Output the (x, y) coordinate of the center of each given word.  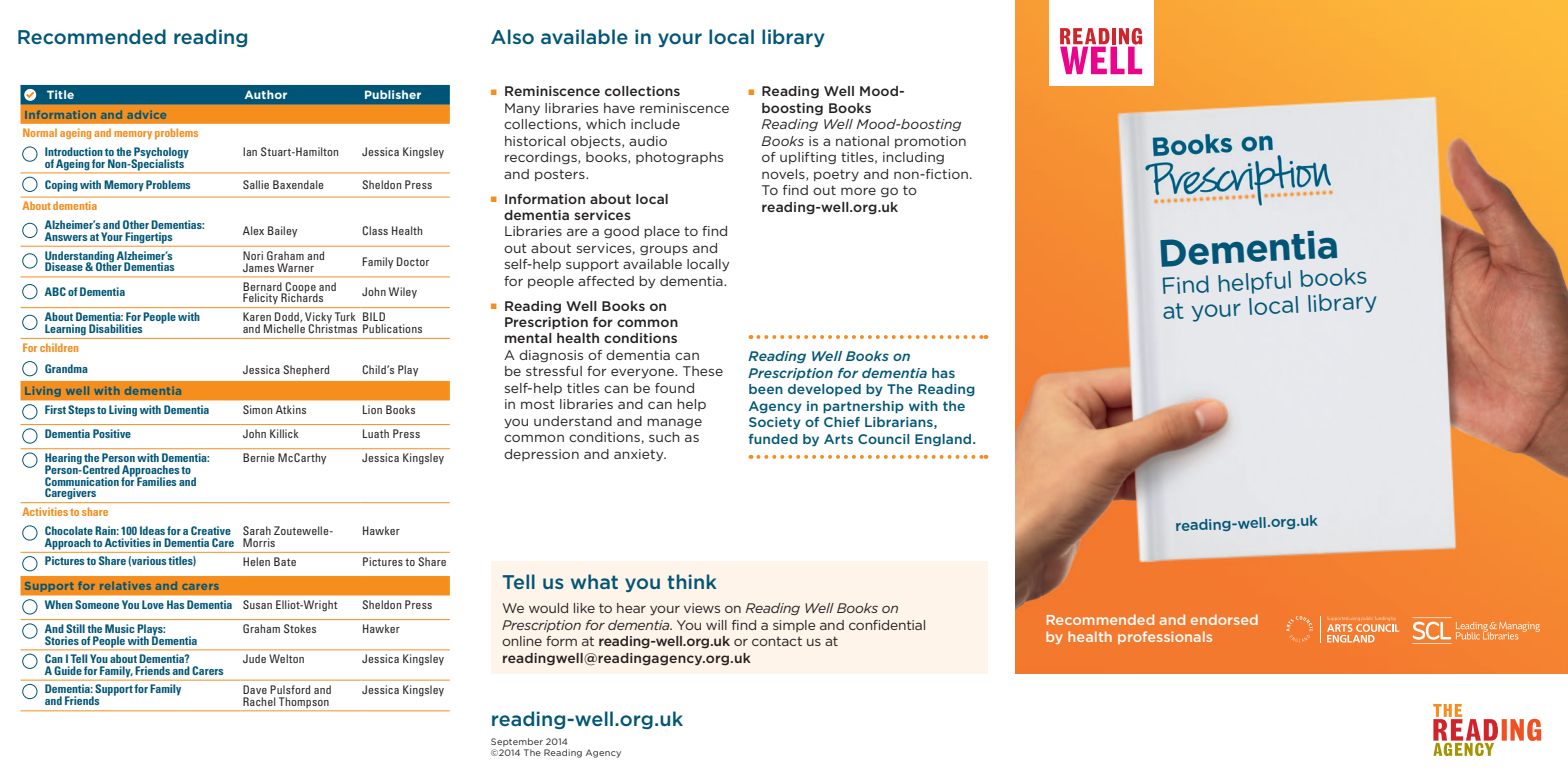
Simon (257, 409)
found (674, 388)
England (944, 440)
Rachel (259, 701)
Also (512, 36)
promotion (930, 142)
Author (265, 94)
